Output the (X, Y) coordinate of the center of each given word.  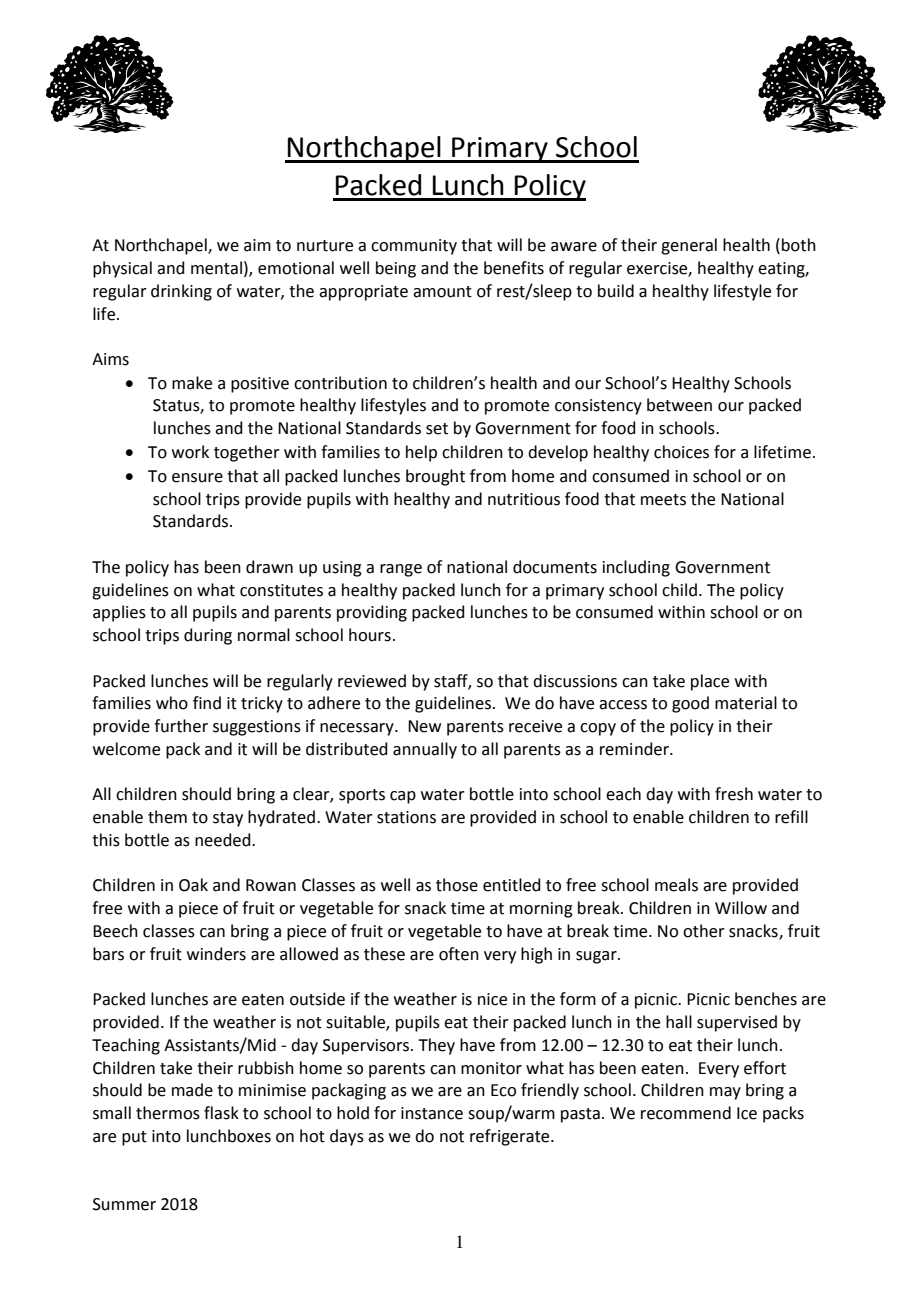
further (181, 726)
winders (216, 954)
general (689, 246)
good (690, 704)
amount (442, 292)
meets (663, 500)
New (424, 726)
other (704, 931)
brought (435, 477)
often (459, 954)
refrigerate (511, 1137)
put (134, 1138)
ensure (197, 478)
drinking (181, 292)
